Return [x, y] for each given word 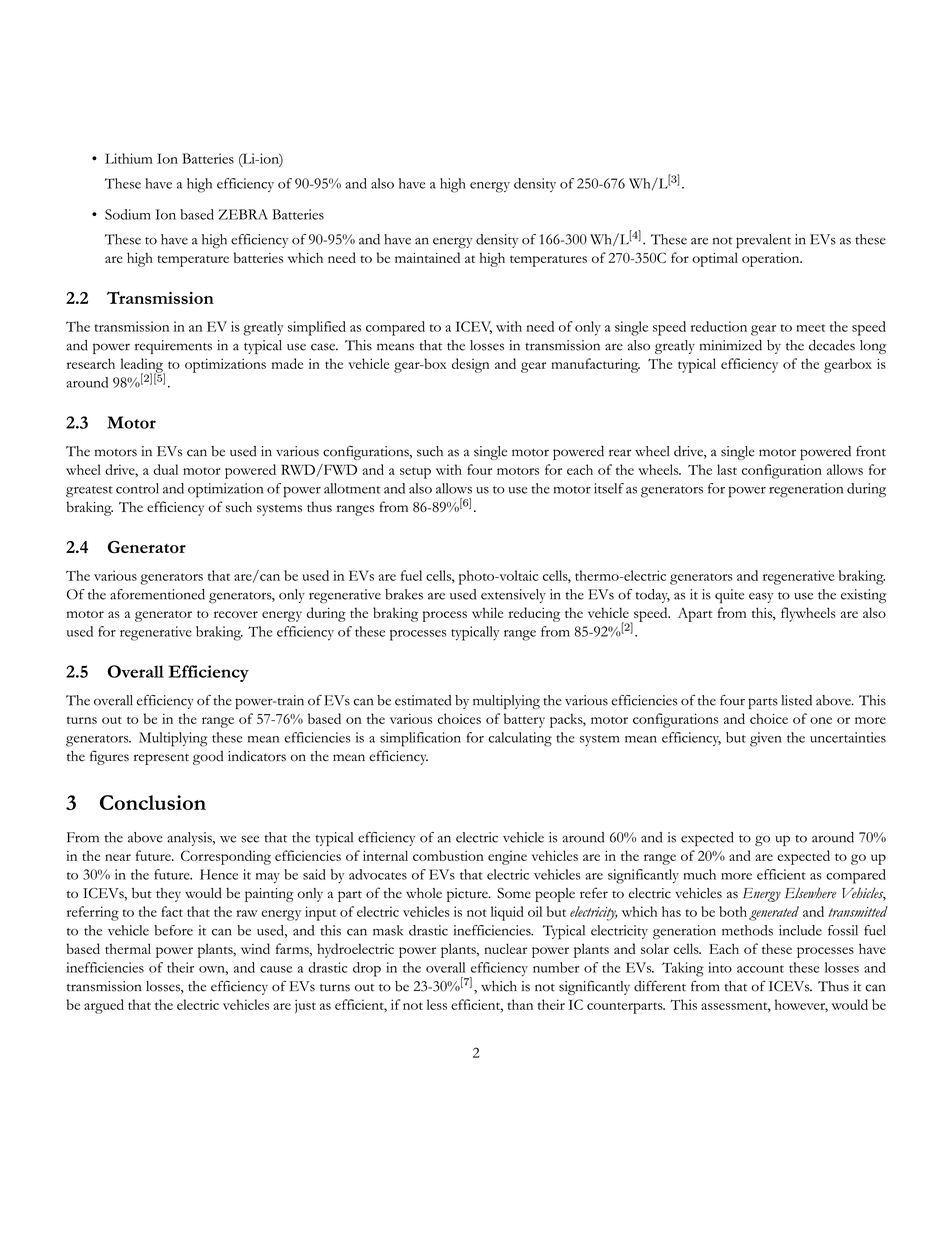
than [520, 1004]
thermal [128, 948]
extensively [513, 596]
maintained [427, 257]
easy [761, 597]
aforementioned [157, 594]
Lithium [129, 158]
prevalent [763, 241]
